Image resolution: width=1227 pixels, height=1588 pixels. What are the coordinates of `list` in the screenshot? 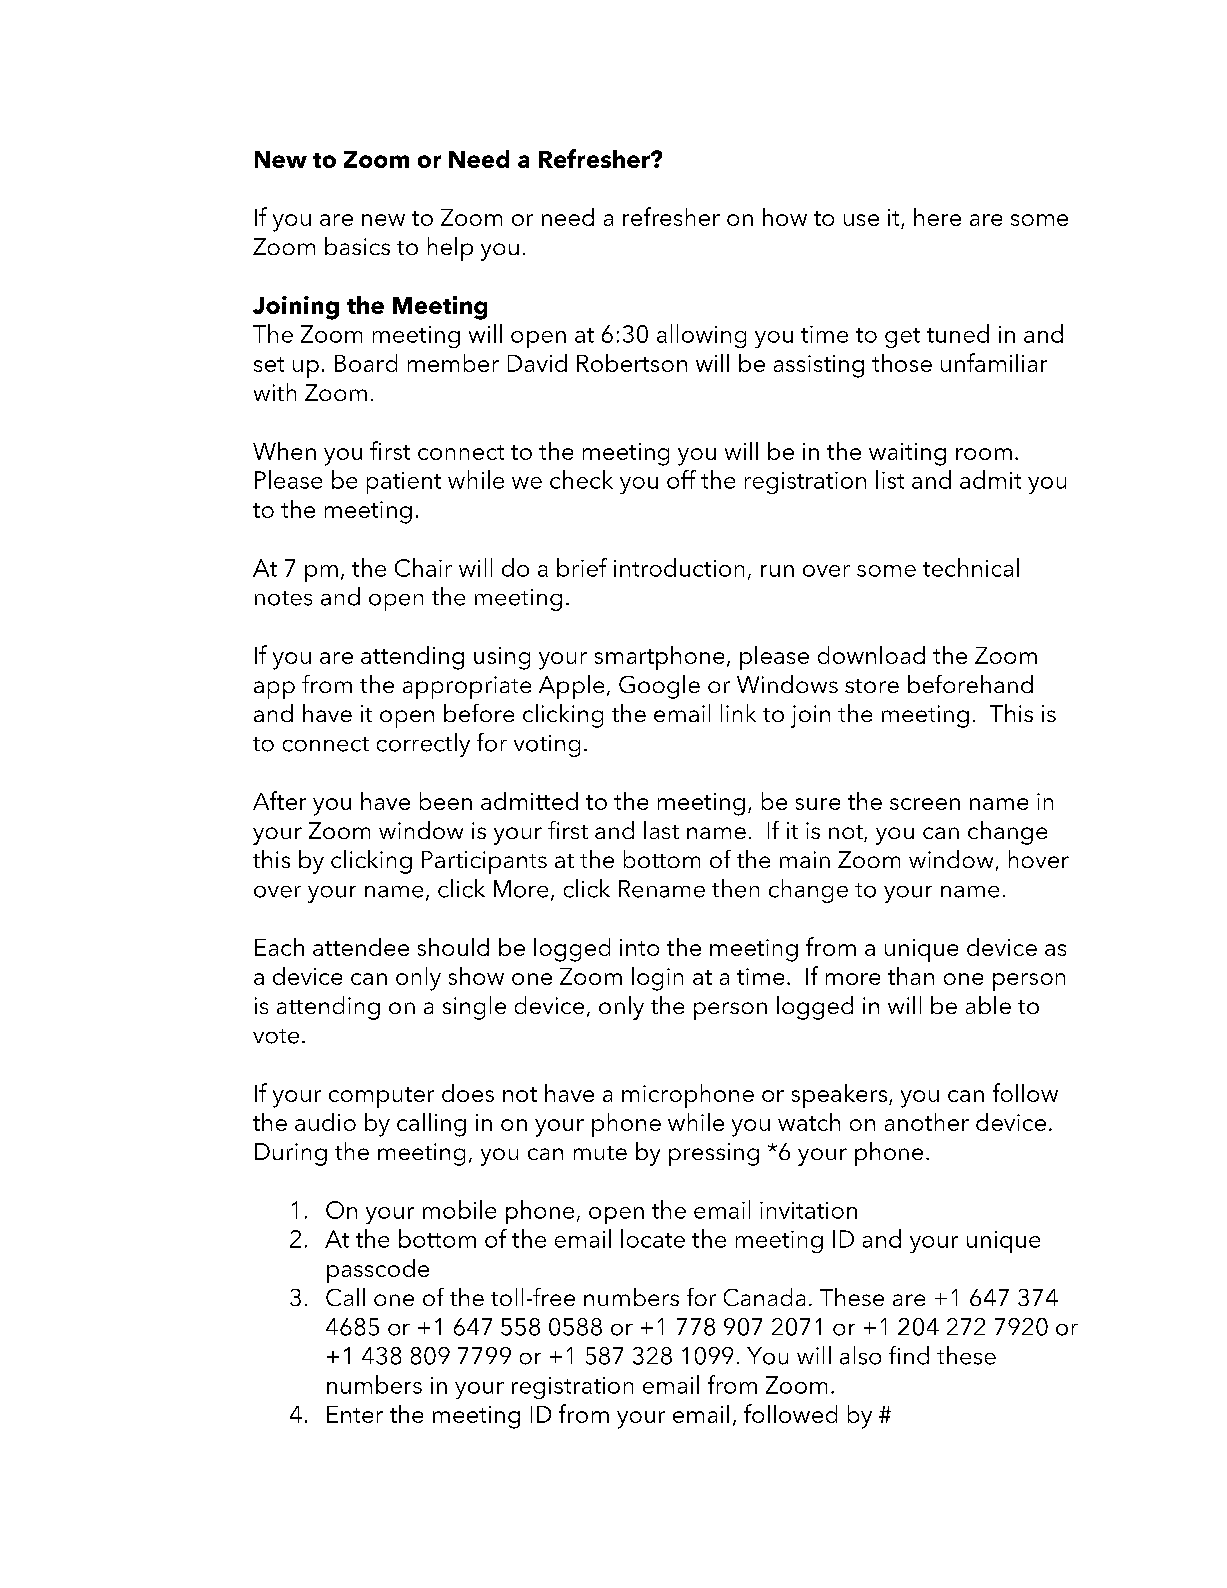 It's located at (890, 479).
